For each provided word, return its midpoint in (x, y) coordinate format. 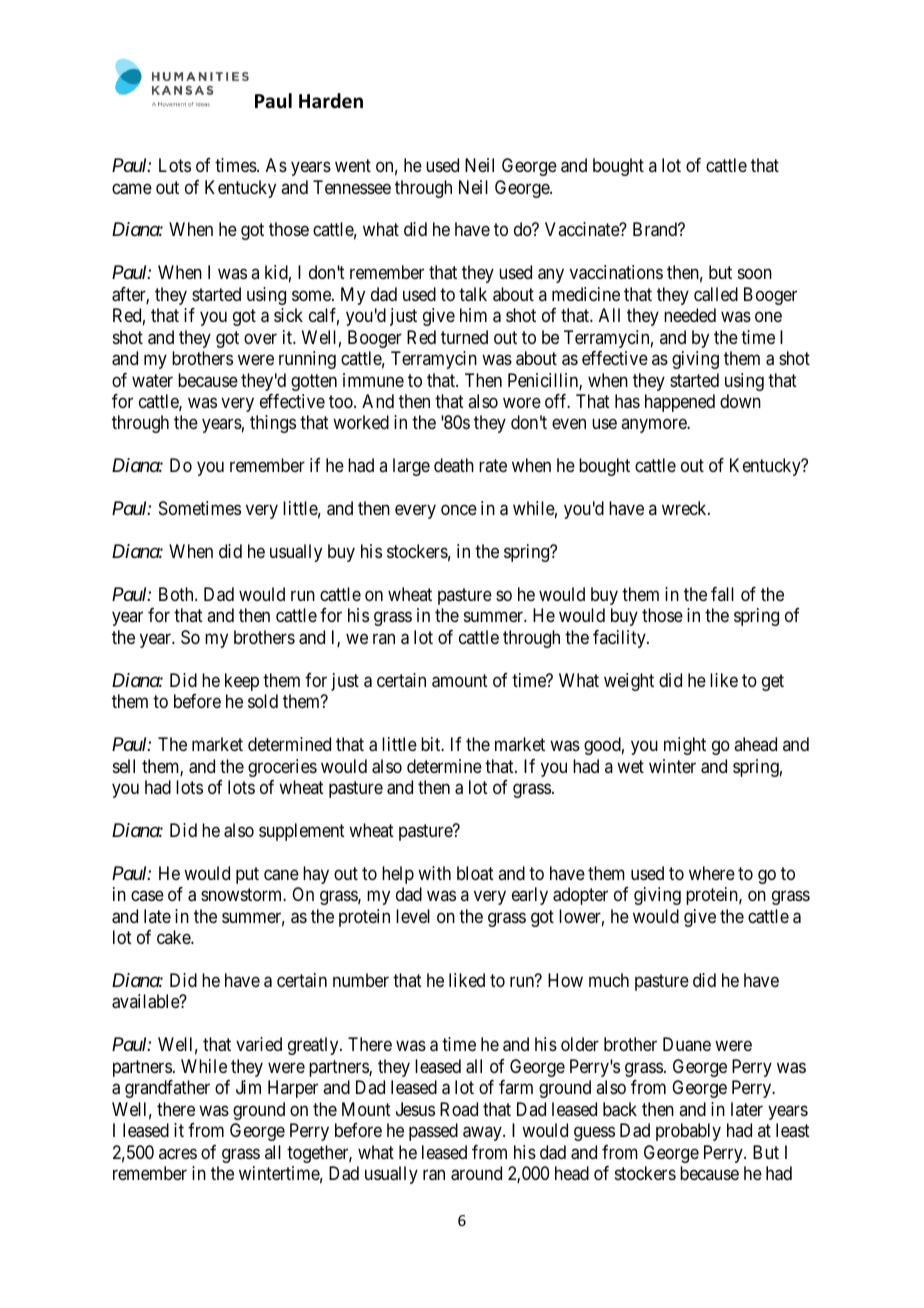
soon (755, 274)
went (353, 165)
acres (178, 1153)
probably (688, 1132)
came (132, 189)
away (483, 1134)
